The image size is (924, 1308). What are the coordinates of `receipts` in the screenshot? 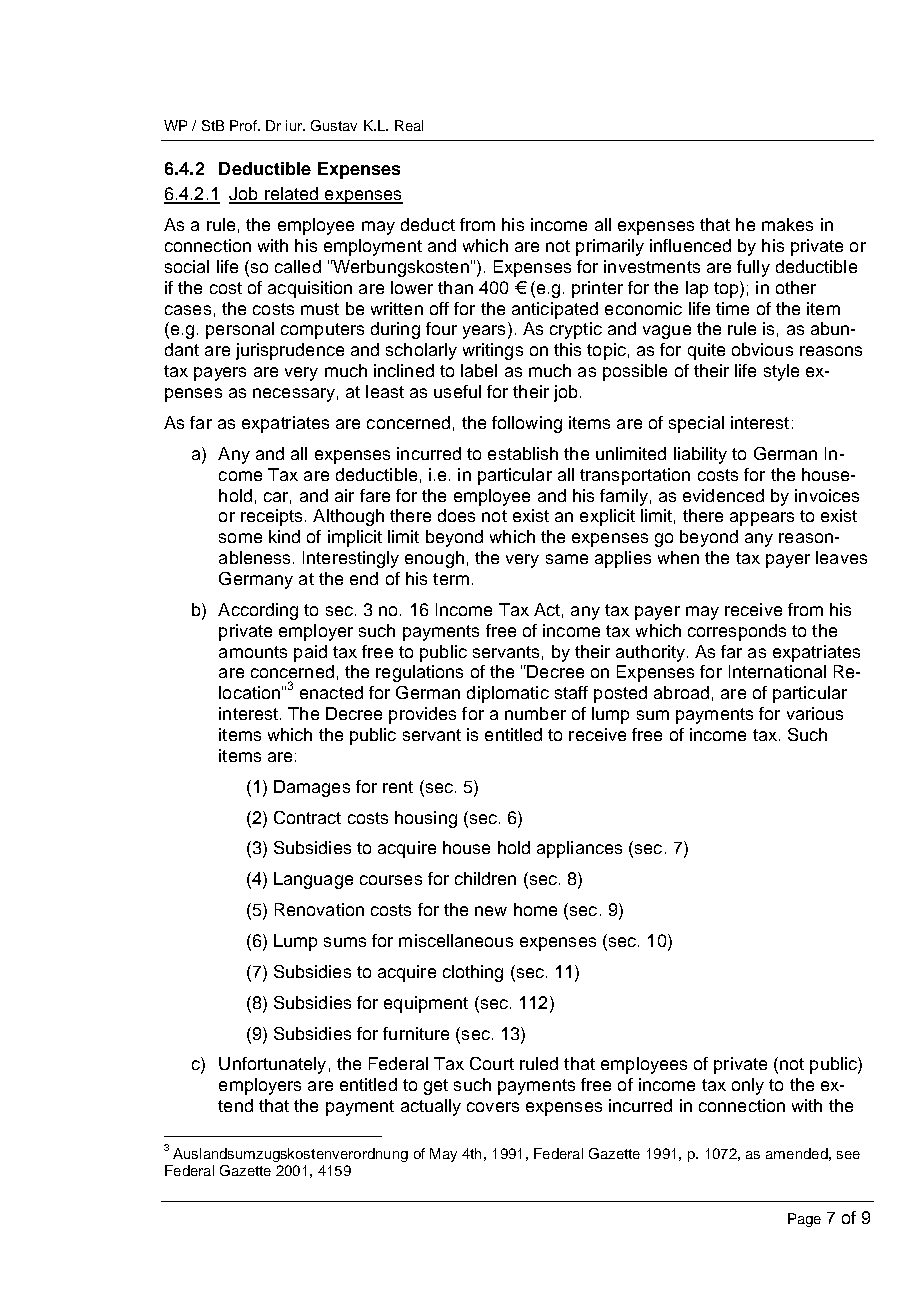 It's located at (271, 517).
